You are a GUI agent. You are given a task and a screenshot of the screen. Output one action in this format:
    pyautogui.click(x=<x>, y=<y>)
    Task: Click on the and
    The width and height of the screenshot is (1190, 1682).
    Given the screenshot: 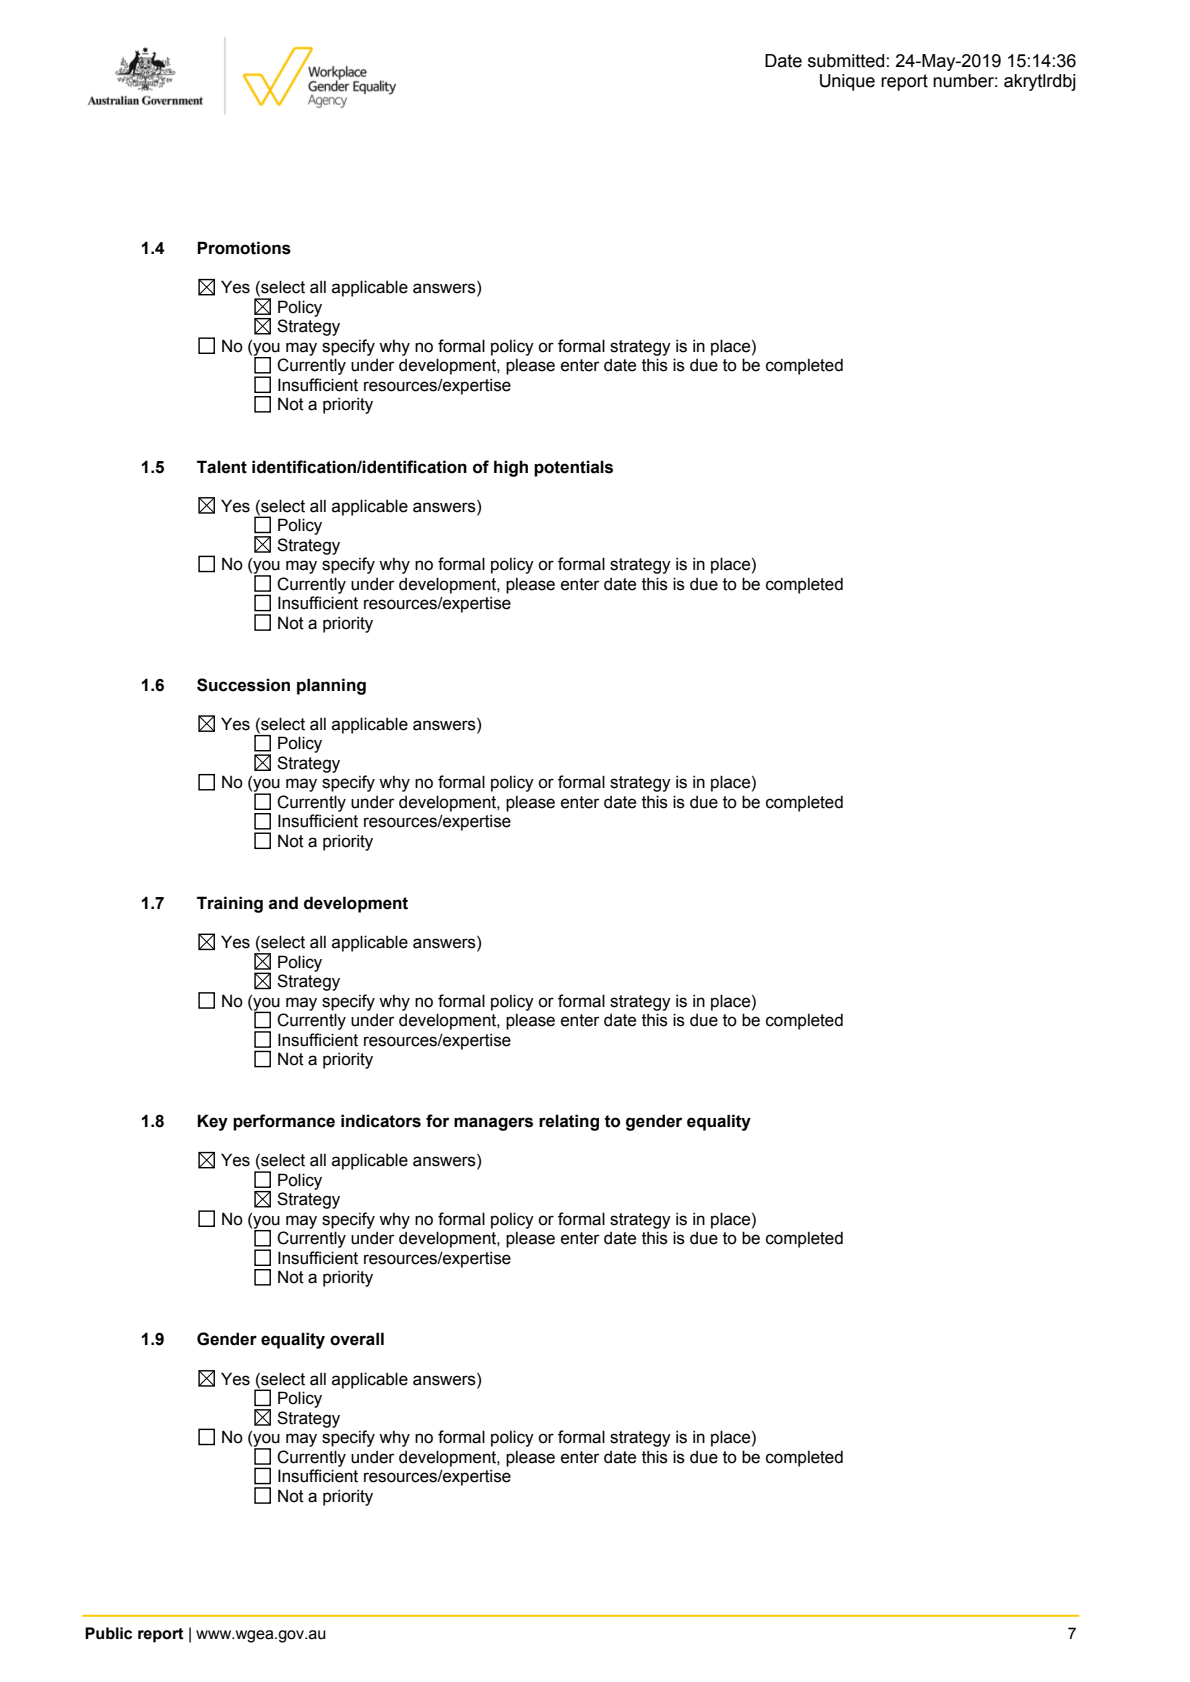 What is the action you would take?
    pyautogui.click(x=283, y=903)
